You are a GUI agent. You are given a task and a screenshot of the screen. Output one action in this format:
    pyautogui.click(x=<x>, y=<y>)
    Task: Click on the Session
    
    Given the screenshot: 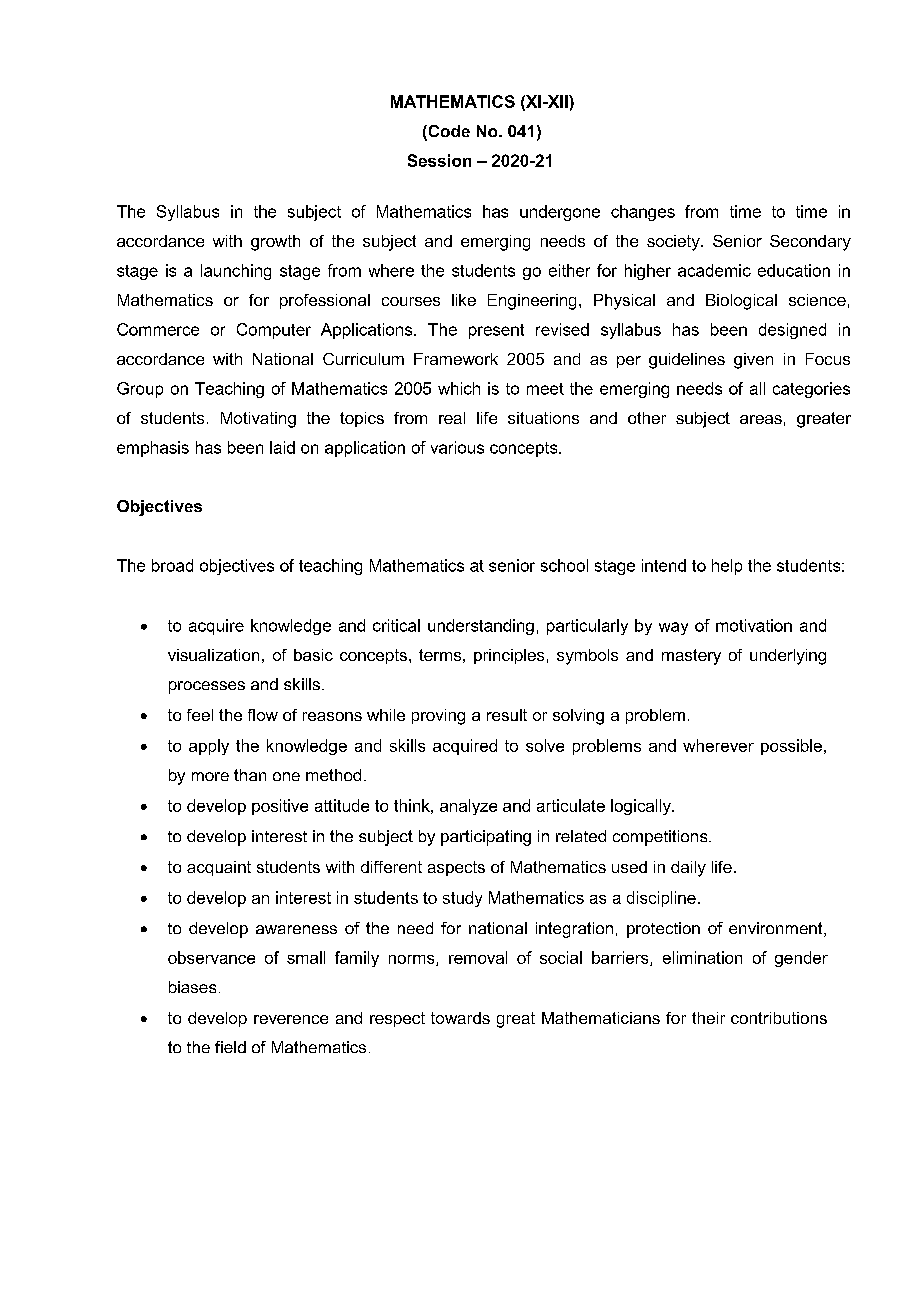 What is the action you would take?
    pyautogui.click(x=439, y=160)
